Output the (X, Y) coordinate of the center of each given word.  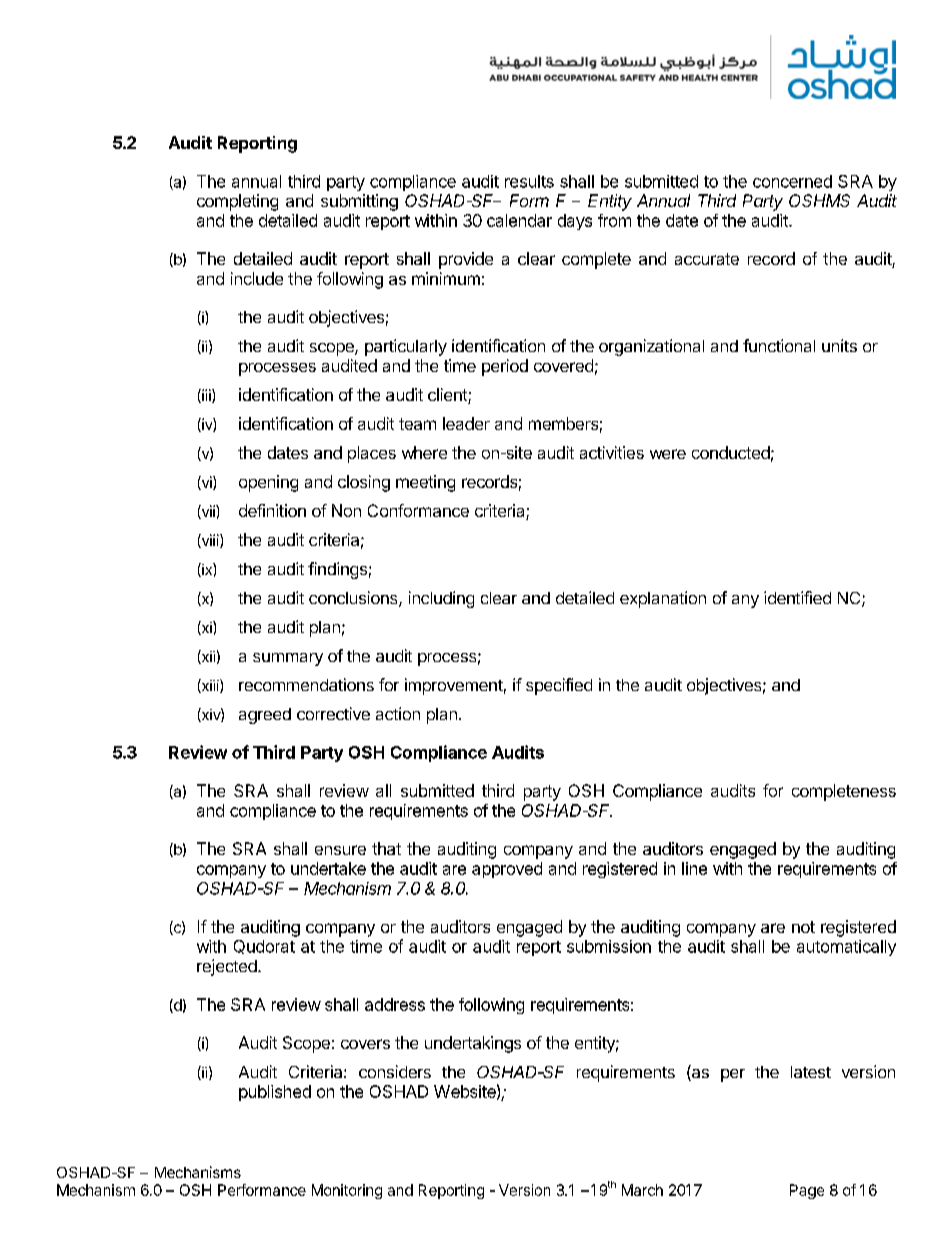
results (529, 181)
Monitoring (347, 1191)
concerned (792, 181)
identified (797, 597)
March (642, 1190)
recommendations (306, 684)
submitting (359, 202)
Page (807, 1191)
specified (559, 686)
